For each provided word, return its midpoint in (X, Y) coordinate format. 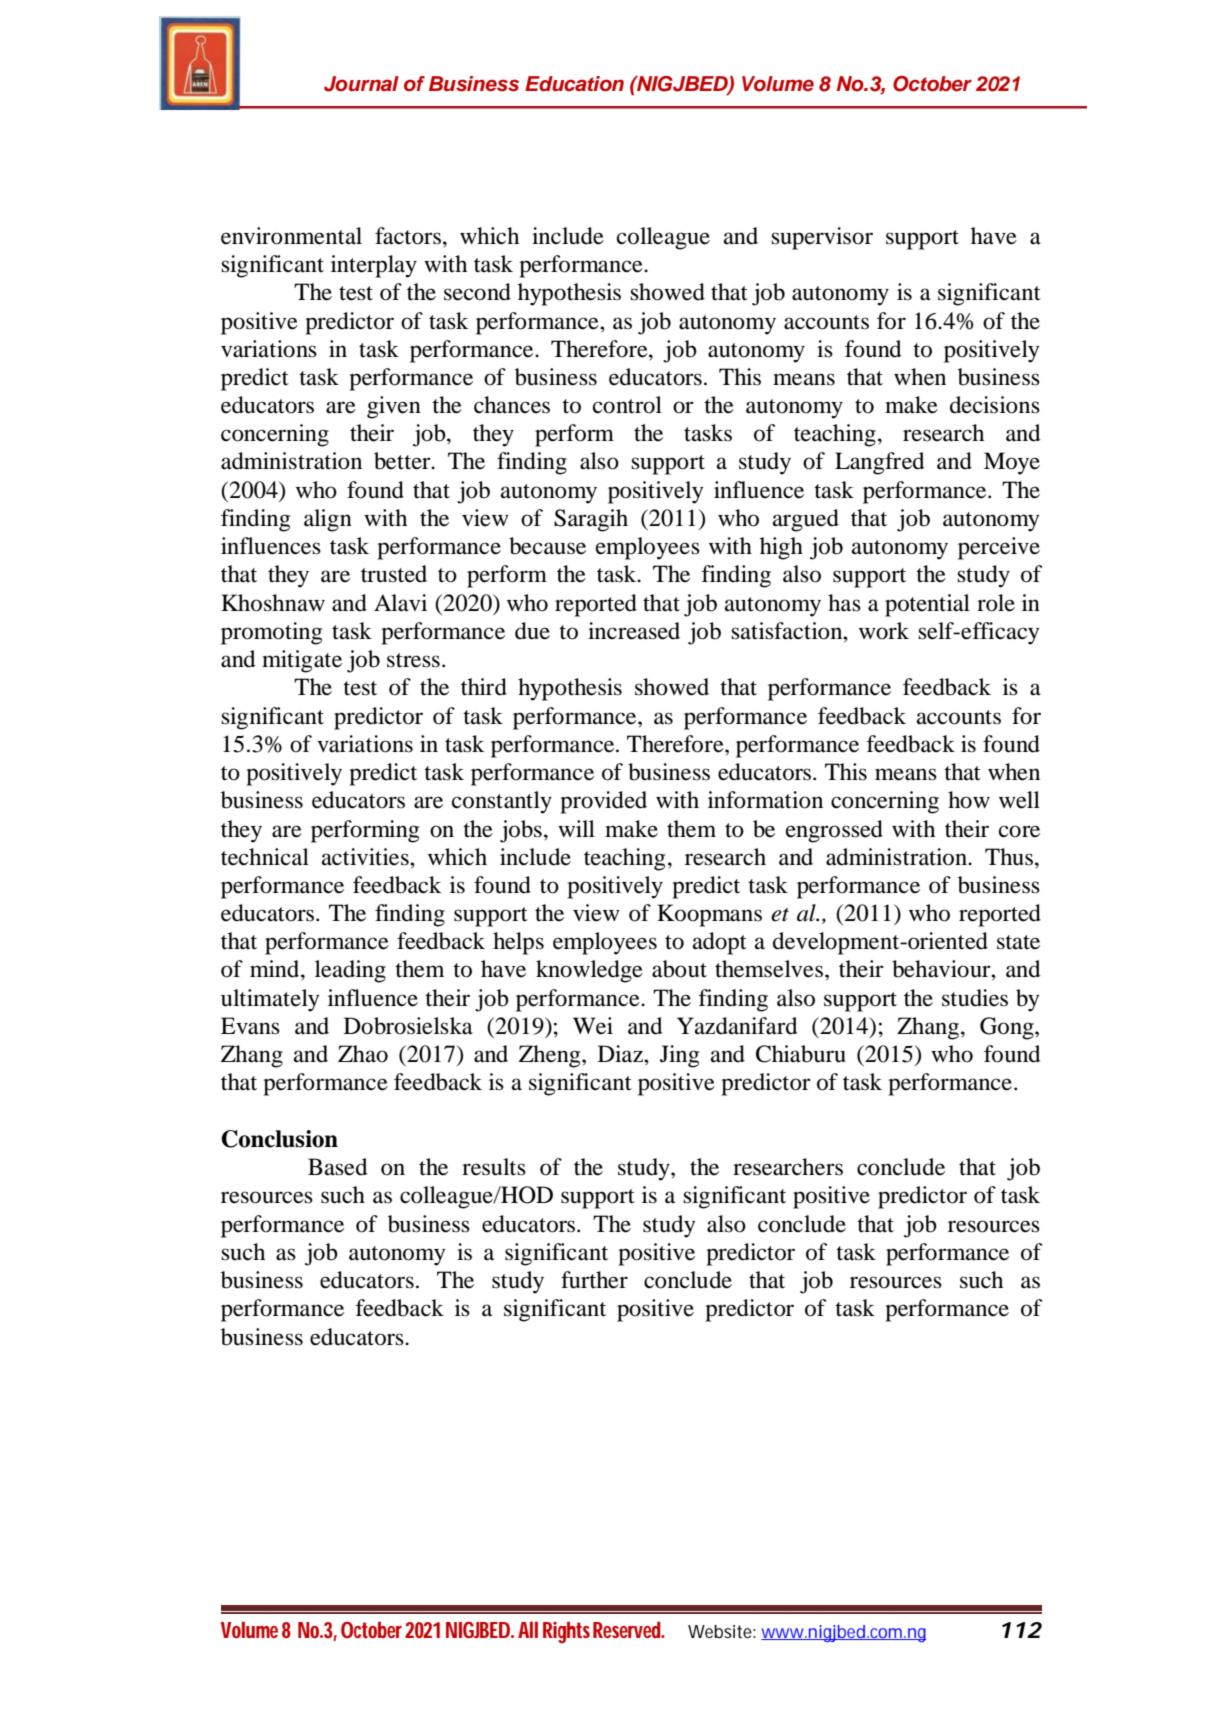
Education (574, 84)
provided (603, 802)
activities (366, 857)
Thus (1009, 857)
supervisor (822, 238)
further (594, 1280)
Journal (361, 84)
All (528, 1629)
